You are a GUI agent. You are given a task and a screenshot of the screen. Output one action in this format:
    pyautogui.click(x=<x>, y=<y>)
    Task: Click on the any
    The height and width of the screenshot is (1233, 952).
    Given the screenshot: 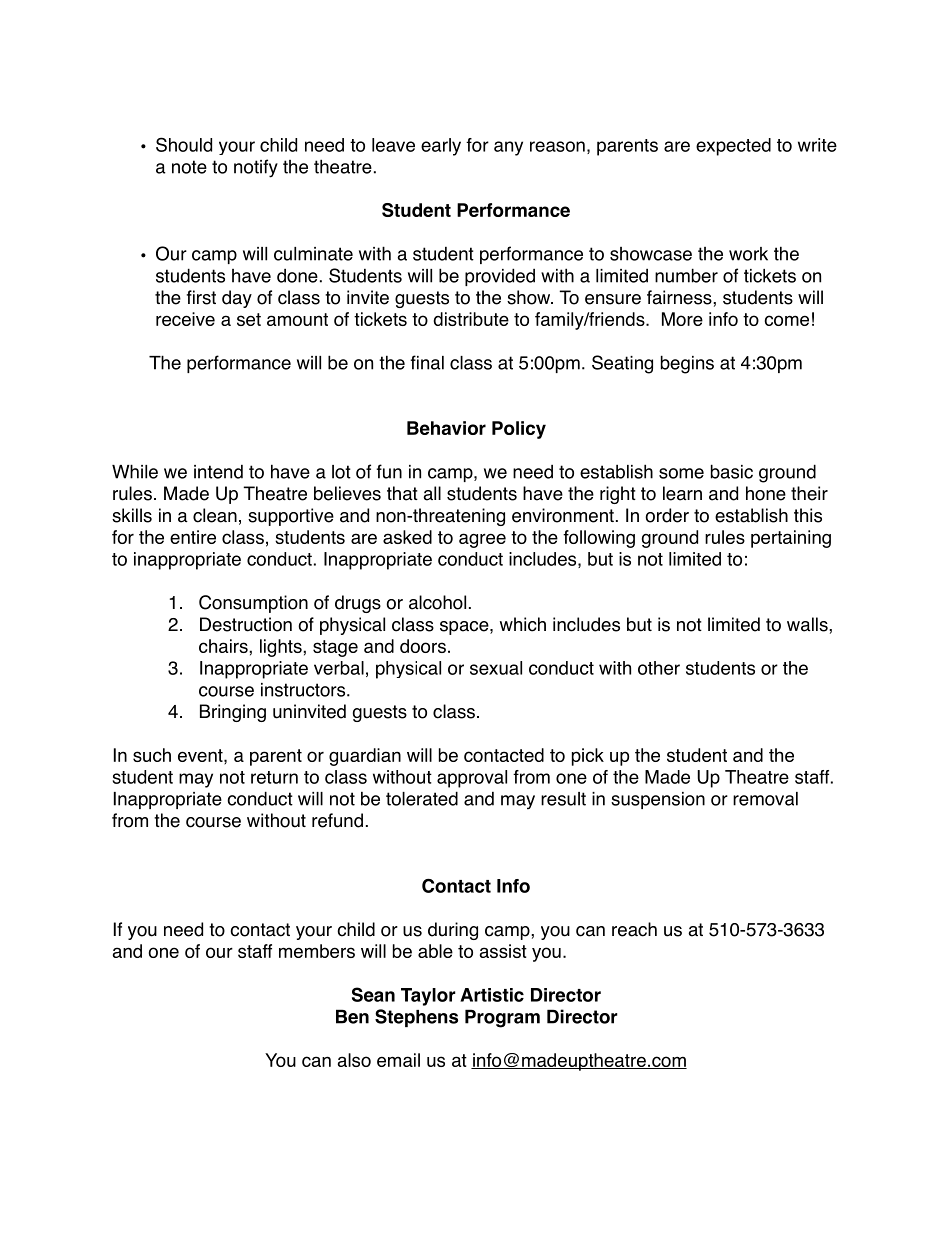 What is the action you would take?
    pyautogui.click(x=508, y=148)
